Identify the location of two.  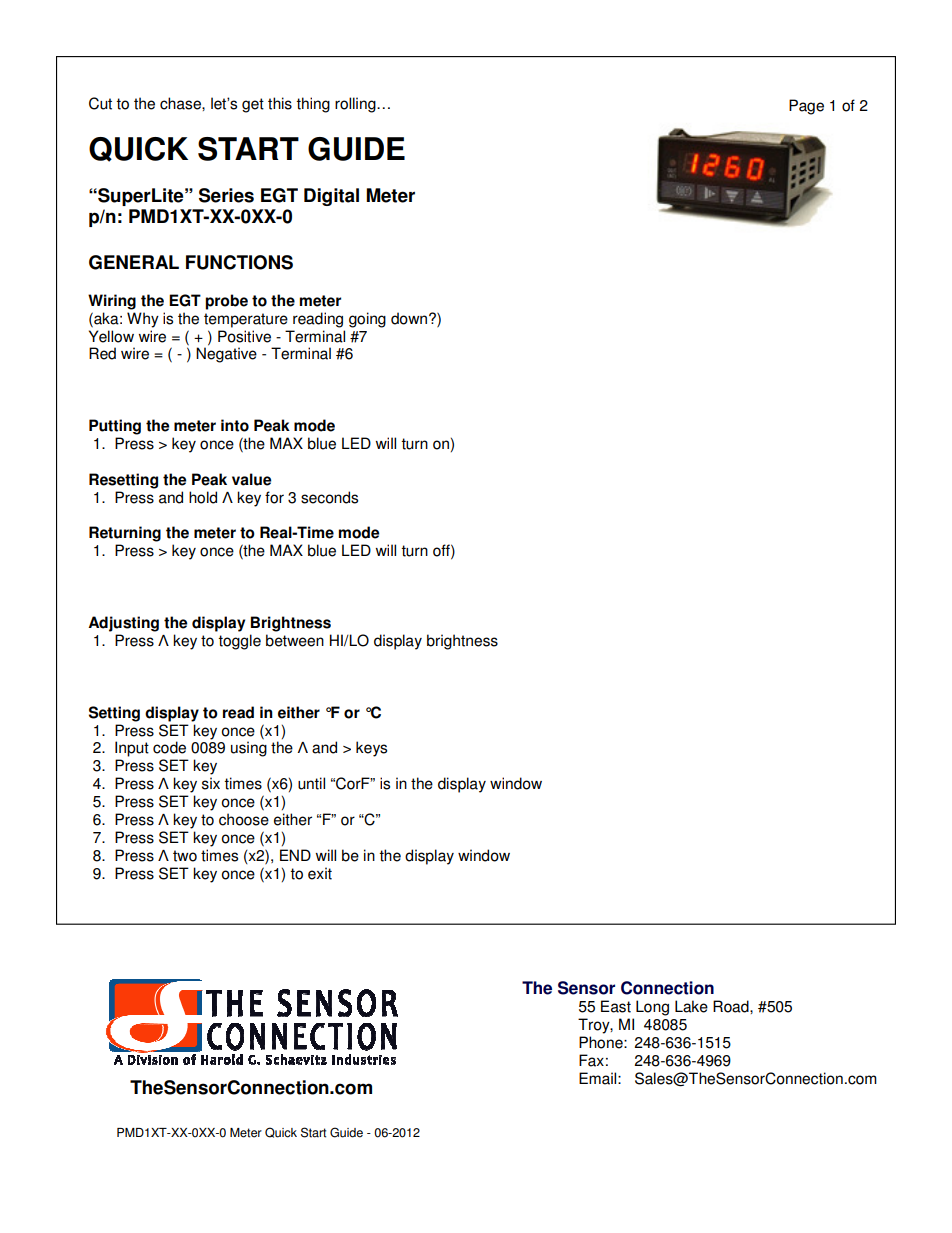
(185, 856).
